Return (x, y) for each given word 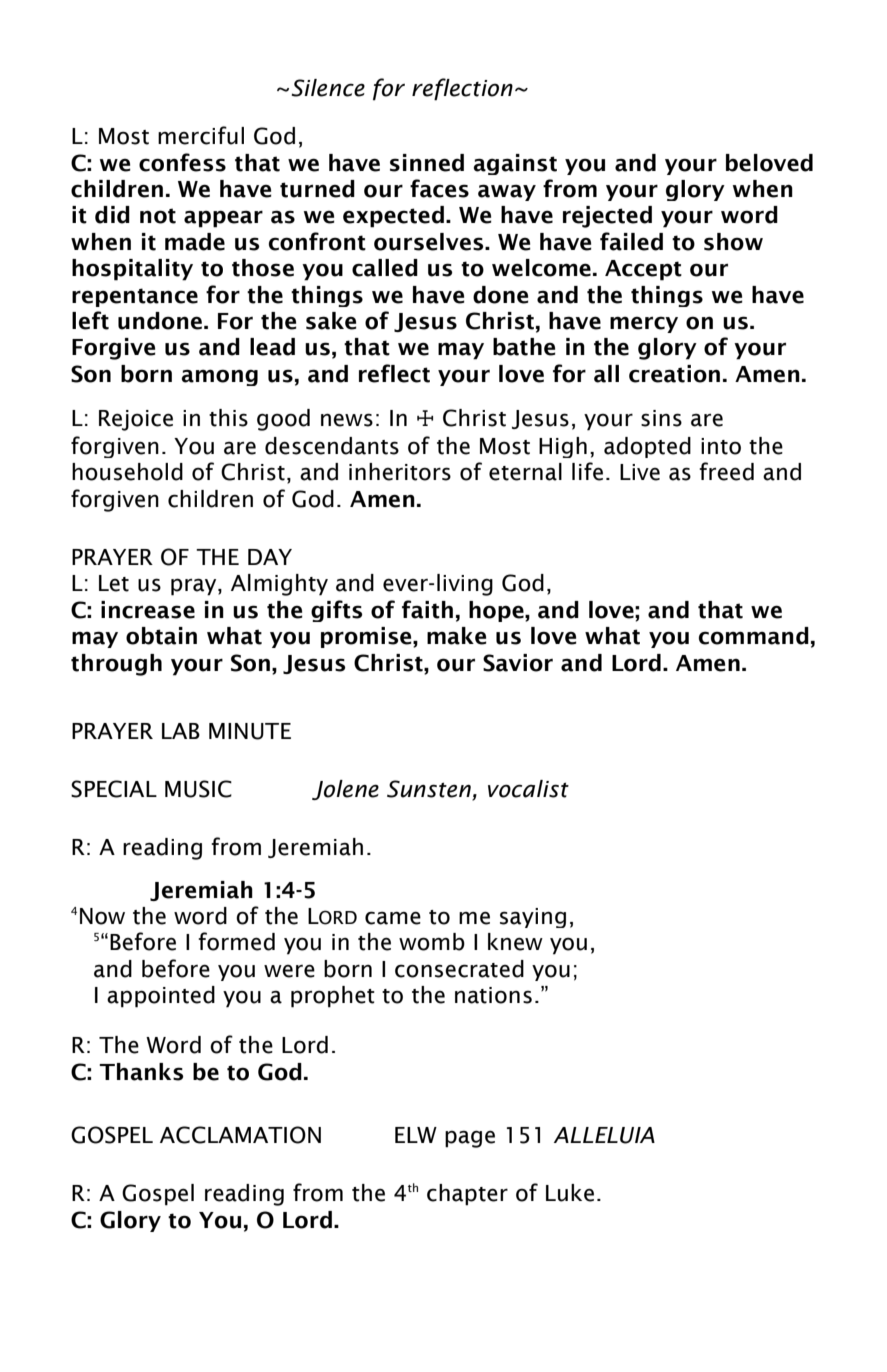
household (127, 472)
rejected (607, 217)
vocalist (528, 789)
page (470, 1139)
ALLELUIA (604, 1135)
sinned (427, 163)
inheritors (400, 472)
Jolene (345, 790)
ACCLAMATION (240, 1135)
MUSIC (198, 789)
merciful (201, 135)
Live (640, 472)
